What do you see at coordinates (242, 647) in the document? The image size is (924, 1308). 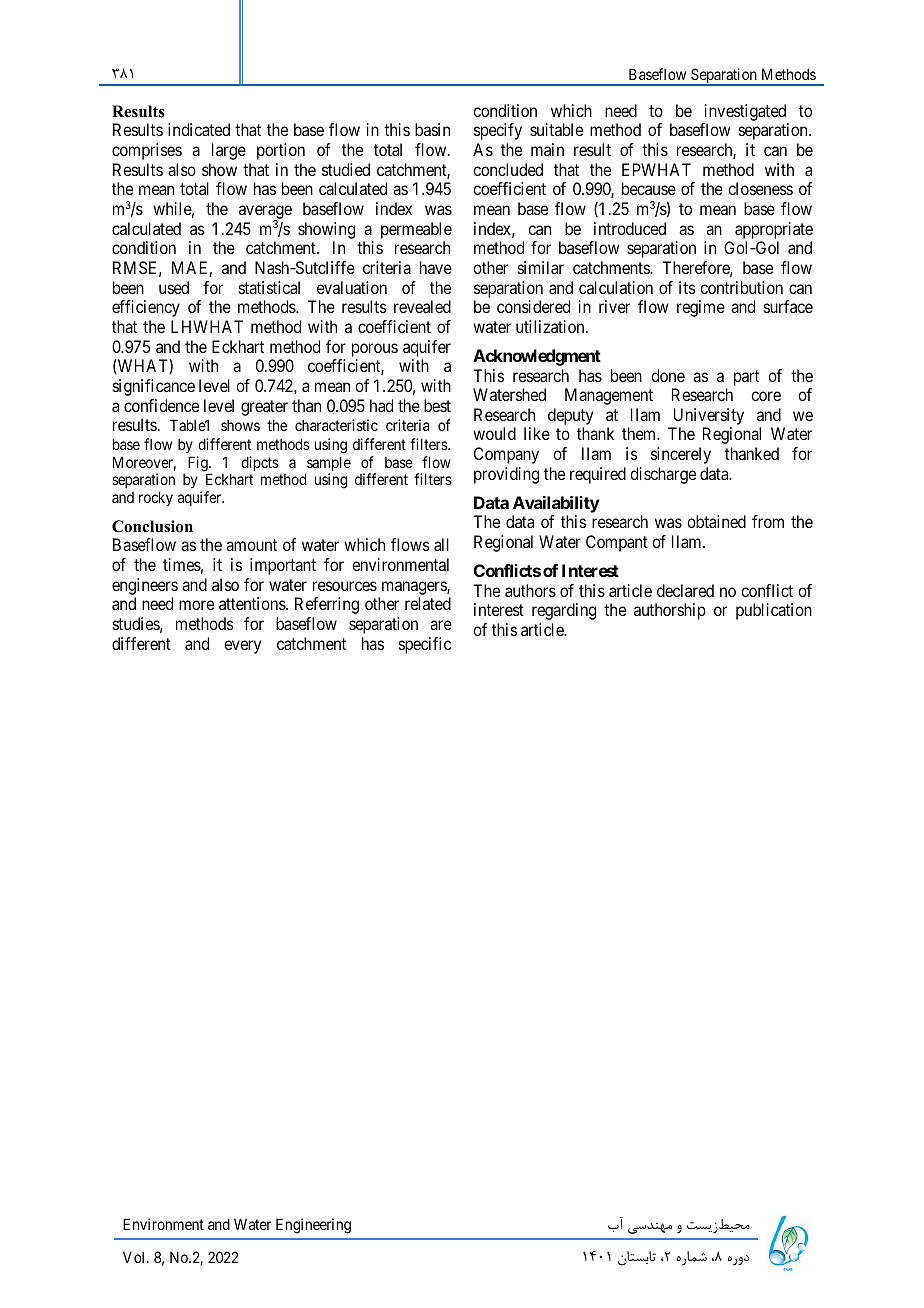 I see `every` at bounding box center [242, 647].
